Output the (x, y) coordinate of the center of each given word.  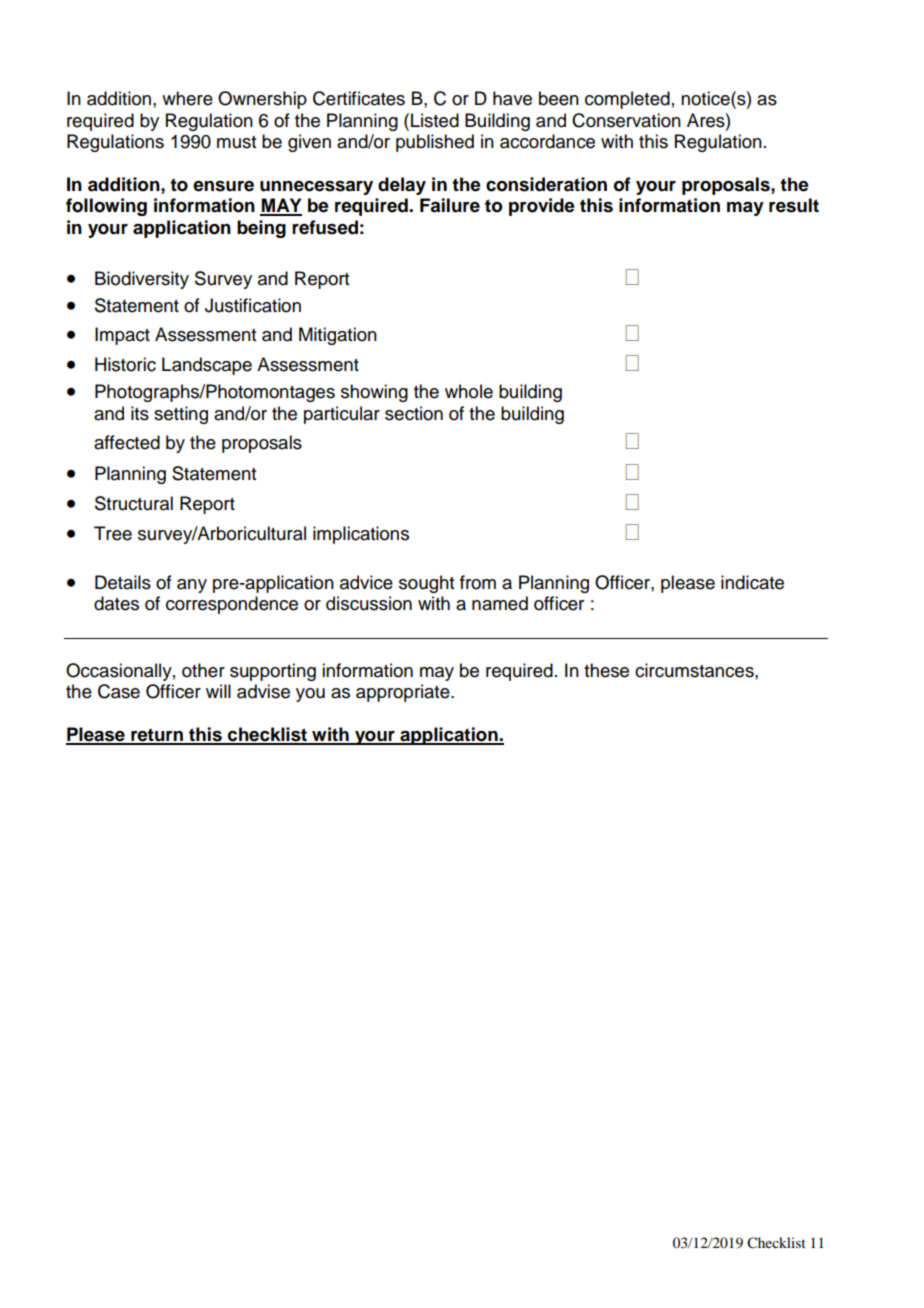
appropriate (404, 693)
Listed (435, 120)
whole (469, 391)
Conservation (626, 120)
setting (181, 415)
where (187, 98)
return (157, 736)
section (414, 413)
